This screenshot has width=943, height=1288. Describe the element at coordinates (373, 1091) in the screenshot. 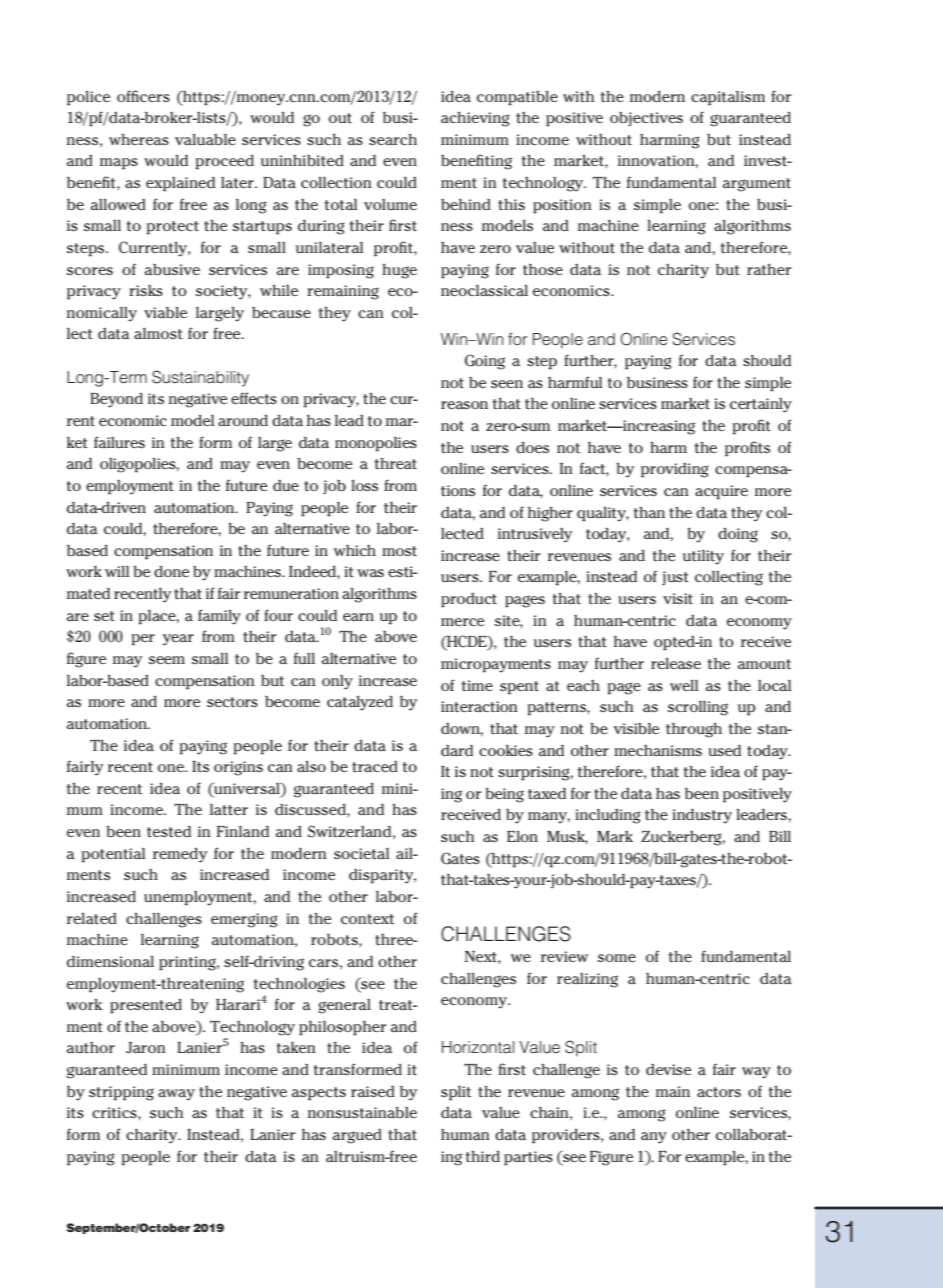

I see `raised` at that location.
